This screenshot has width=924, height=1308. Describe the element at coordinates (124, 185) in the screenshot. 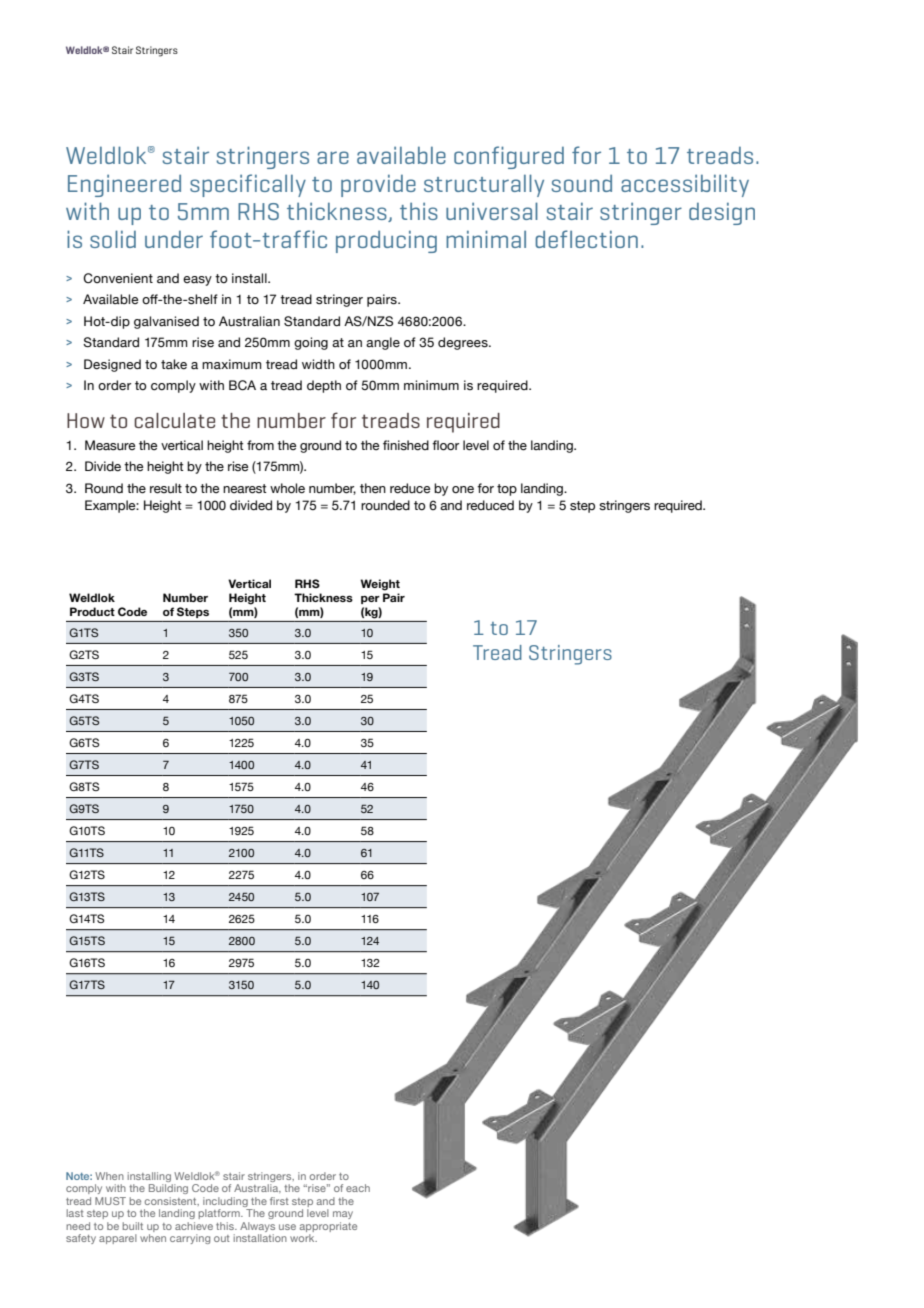

I see `Engineered` at that location.
